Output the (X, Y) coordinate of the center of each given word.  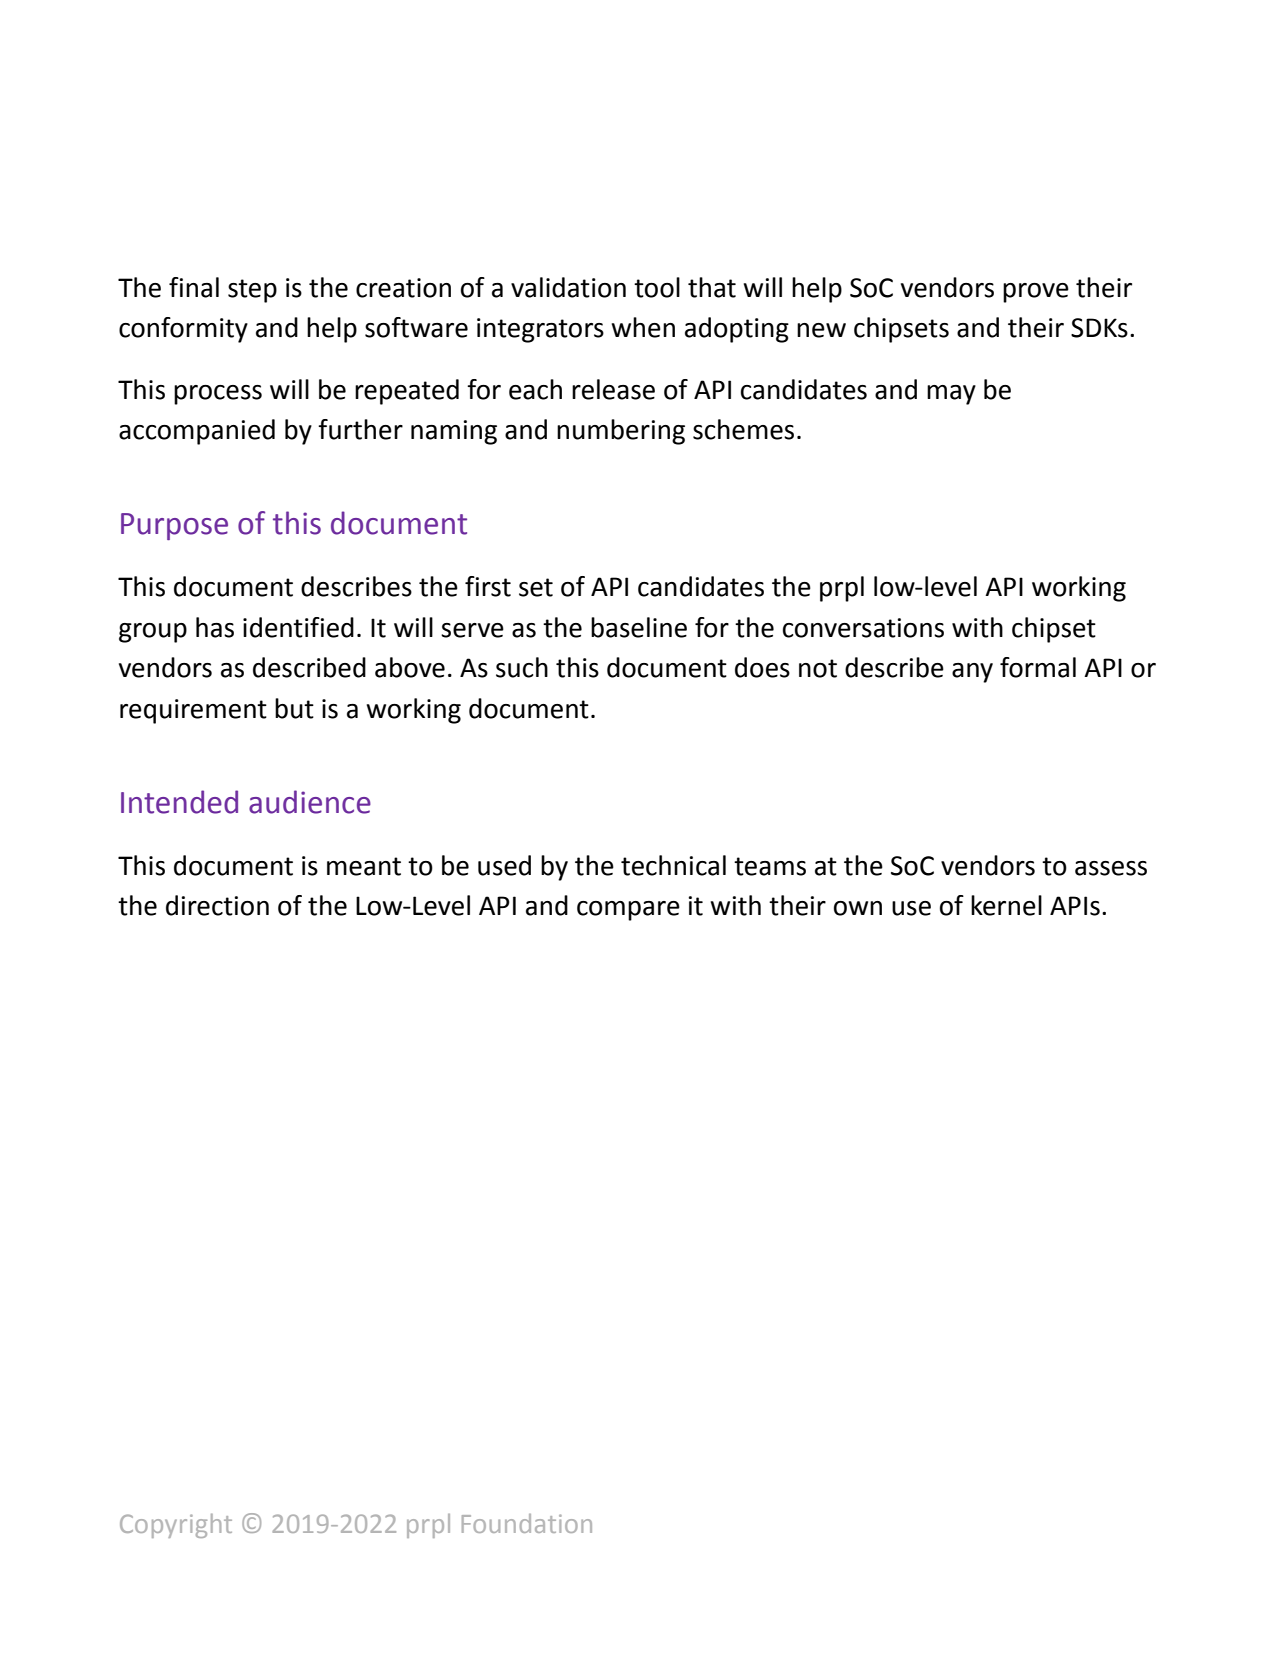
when (643, 327)
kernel (1006, 905)
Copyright (176, 1526)
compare (628, 911)
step (252, 291)
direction (217, 905)
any (972, 673)
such (522, 667)
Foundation (527, 1523)
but (294, 708)
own (858, 908)
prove (1036, 293)
